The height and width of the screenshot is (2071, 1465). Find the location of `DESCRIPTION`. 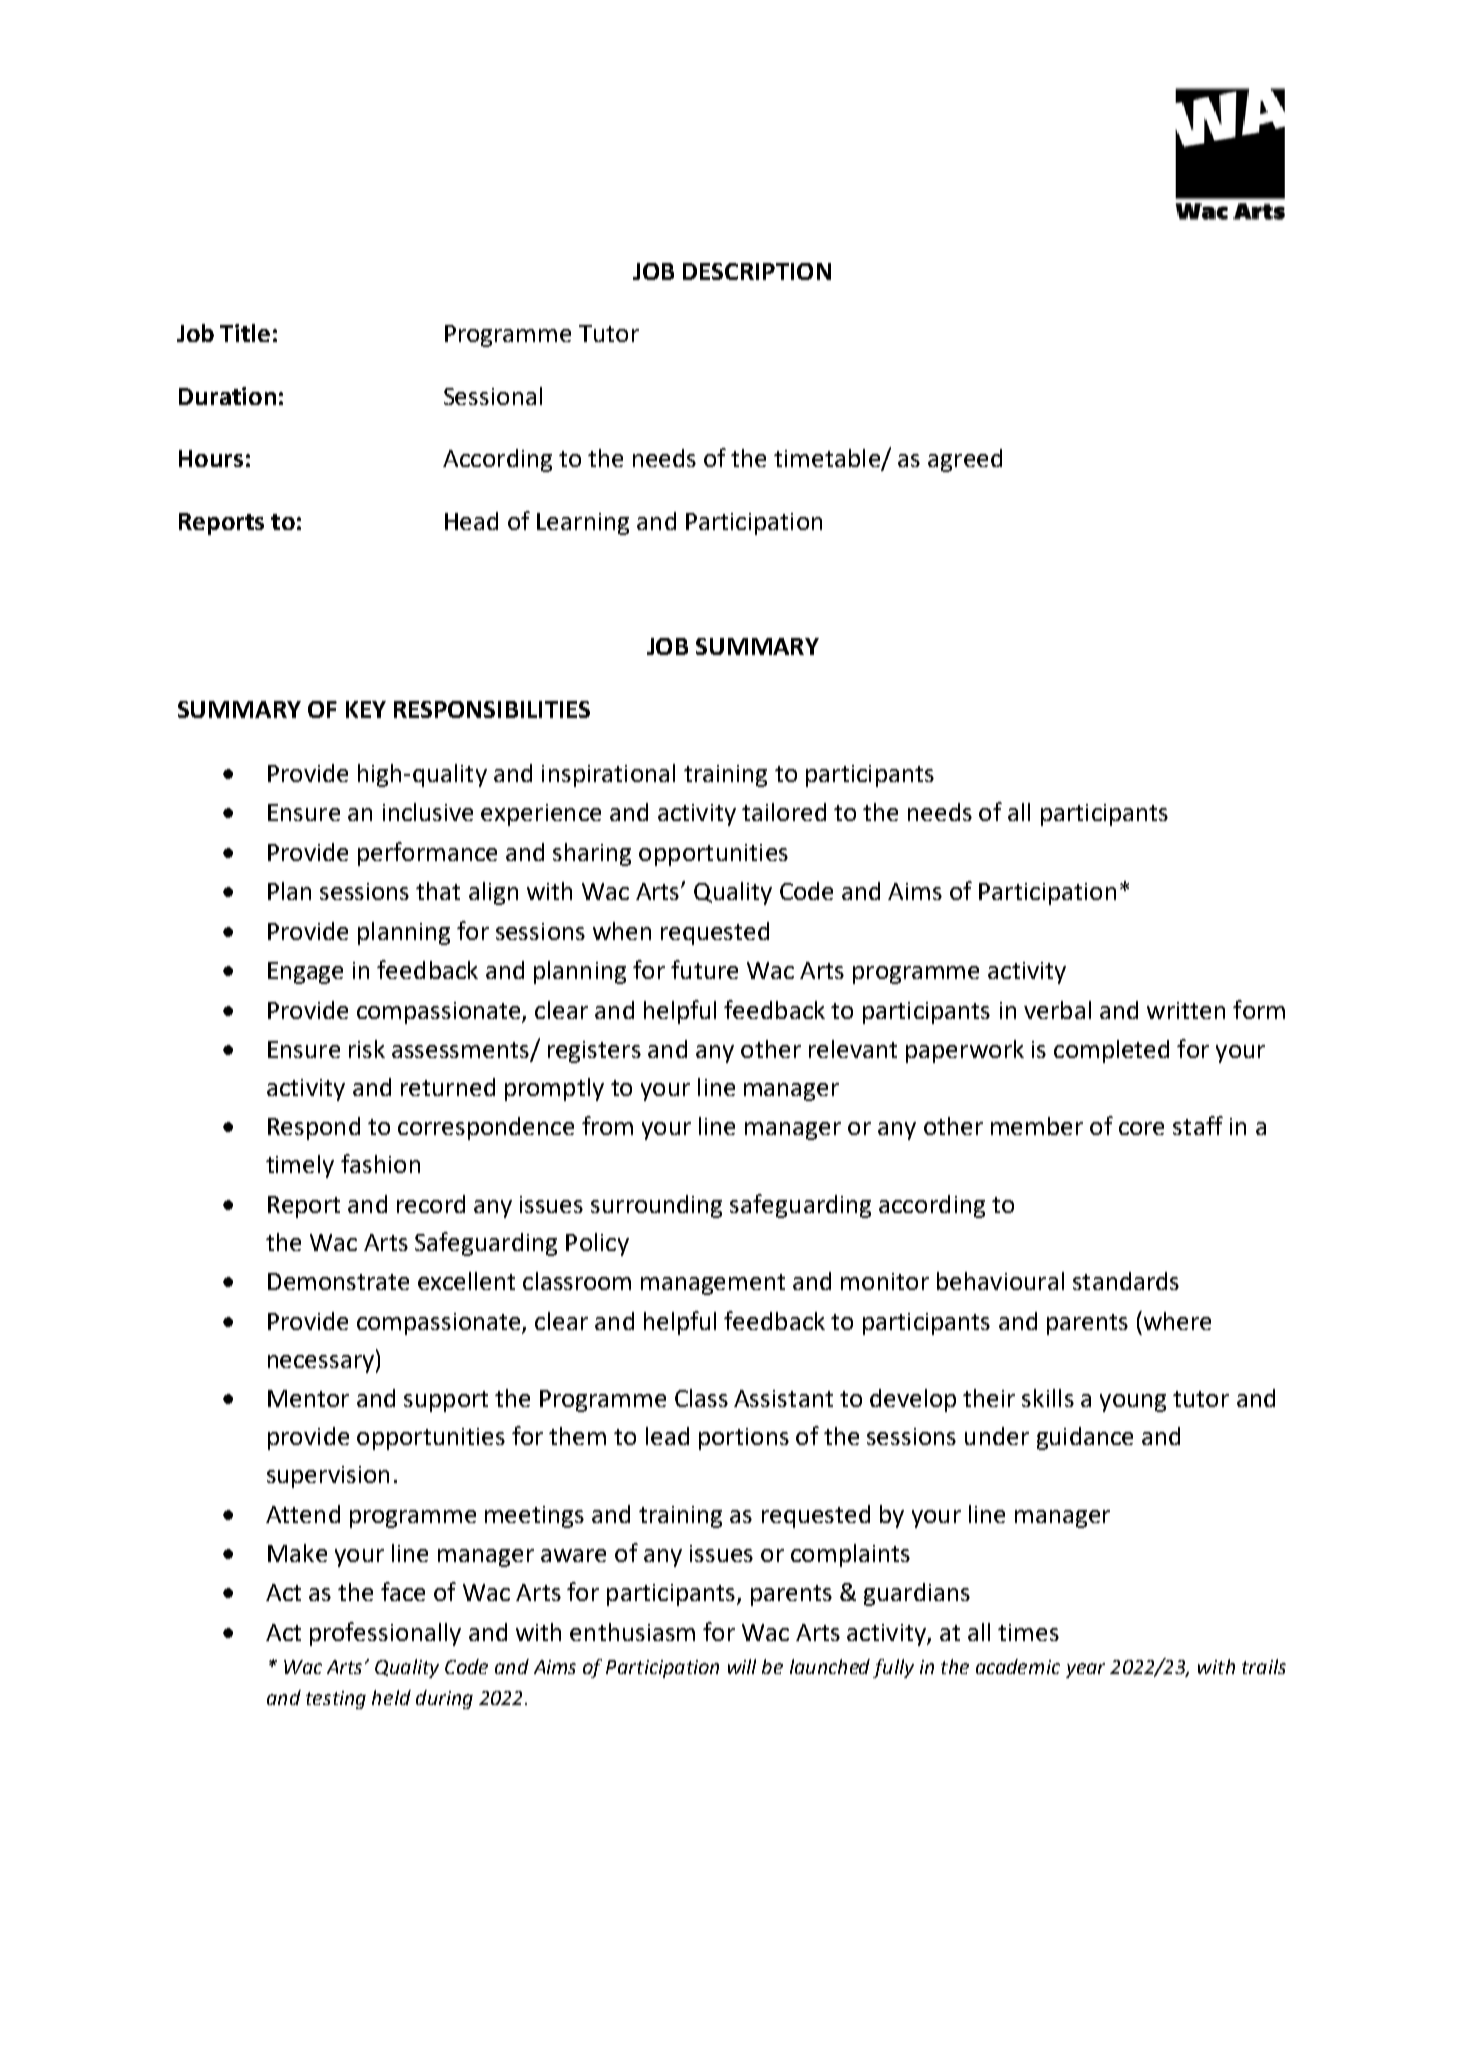

DESCRIPTION is located at coordinates (757, 271).
